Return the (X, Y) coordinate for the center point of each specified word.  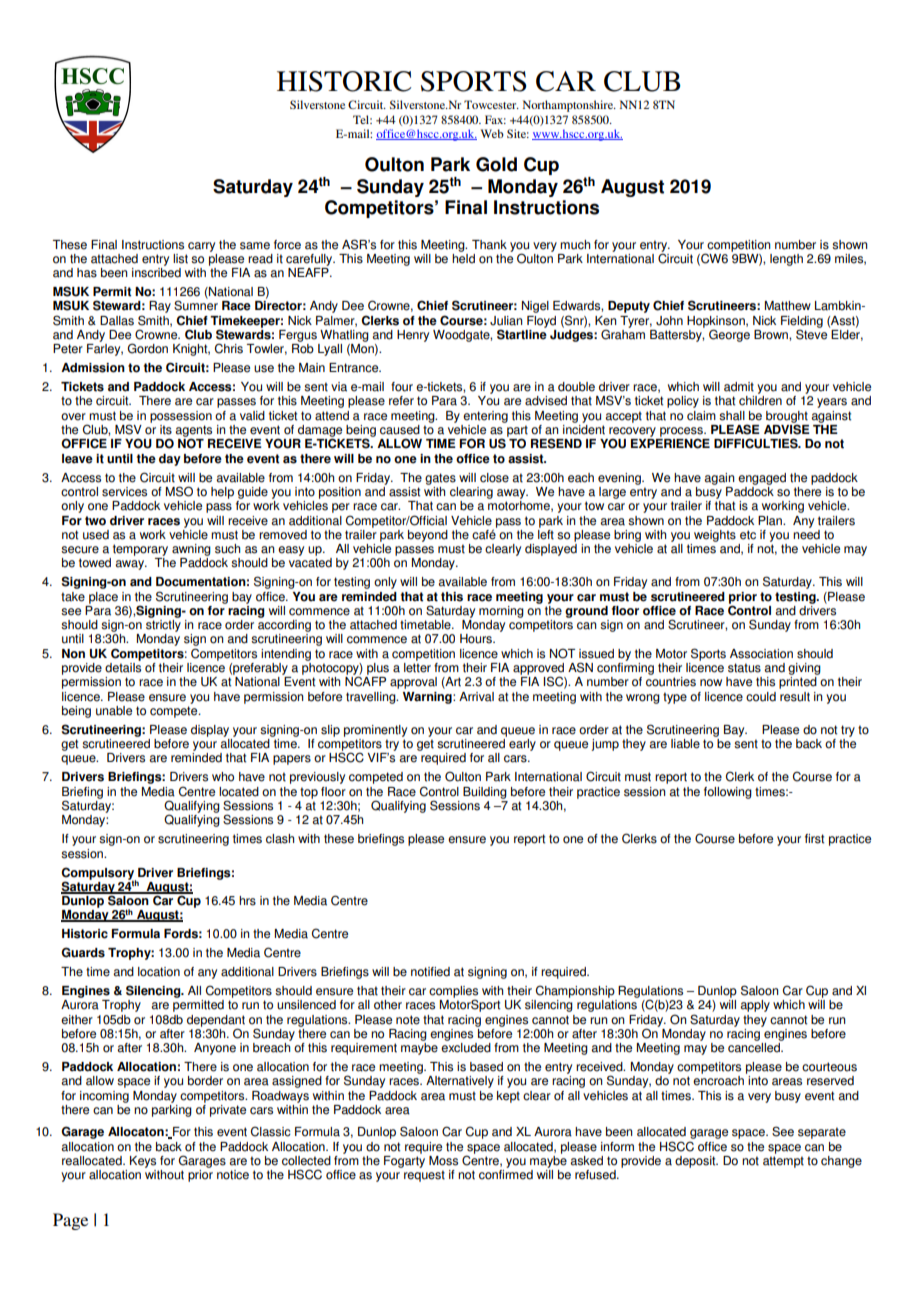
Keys (143, 1162)
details (123, 666)
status (744, 668)
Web (492, 133)
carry (201, 247)
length (786, 260)
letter (417, 666)
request (424, 1176)
